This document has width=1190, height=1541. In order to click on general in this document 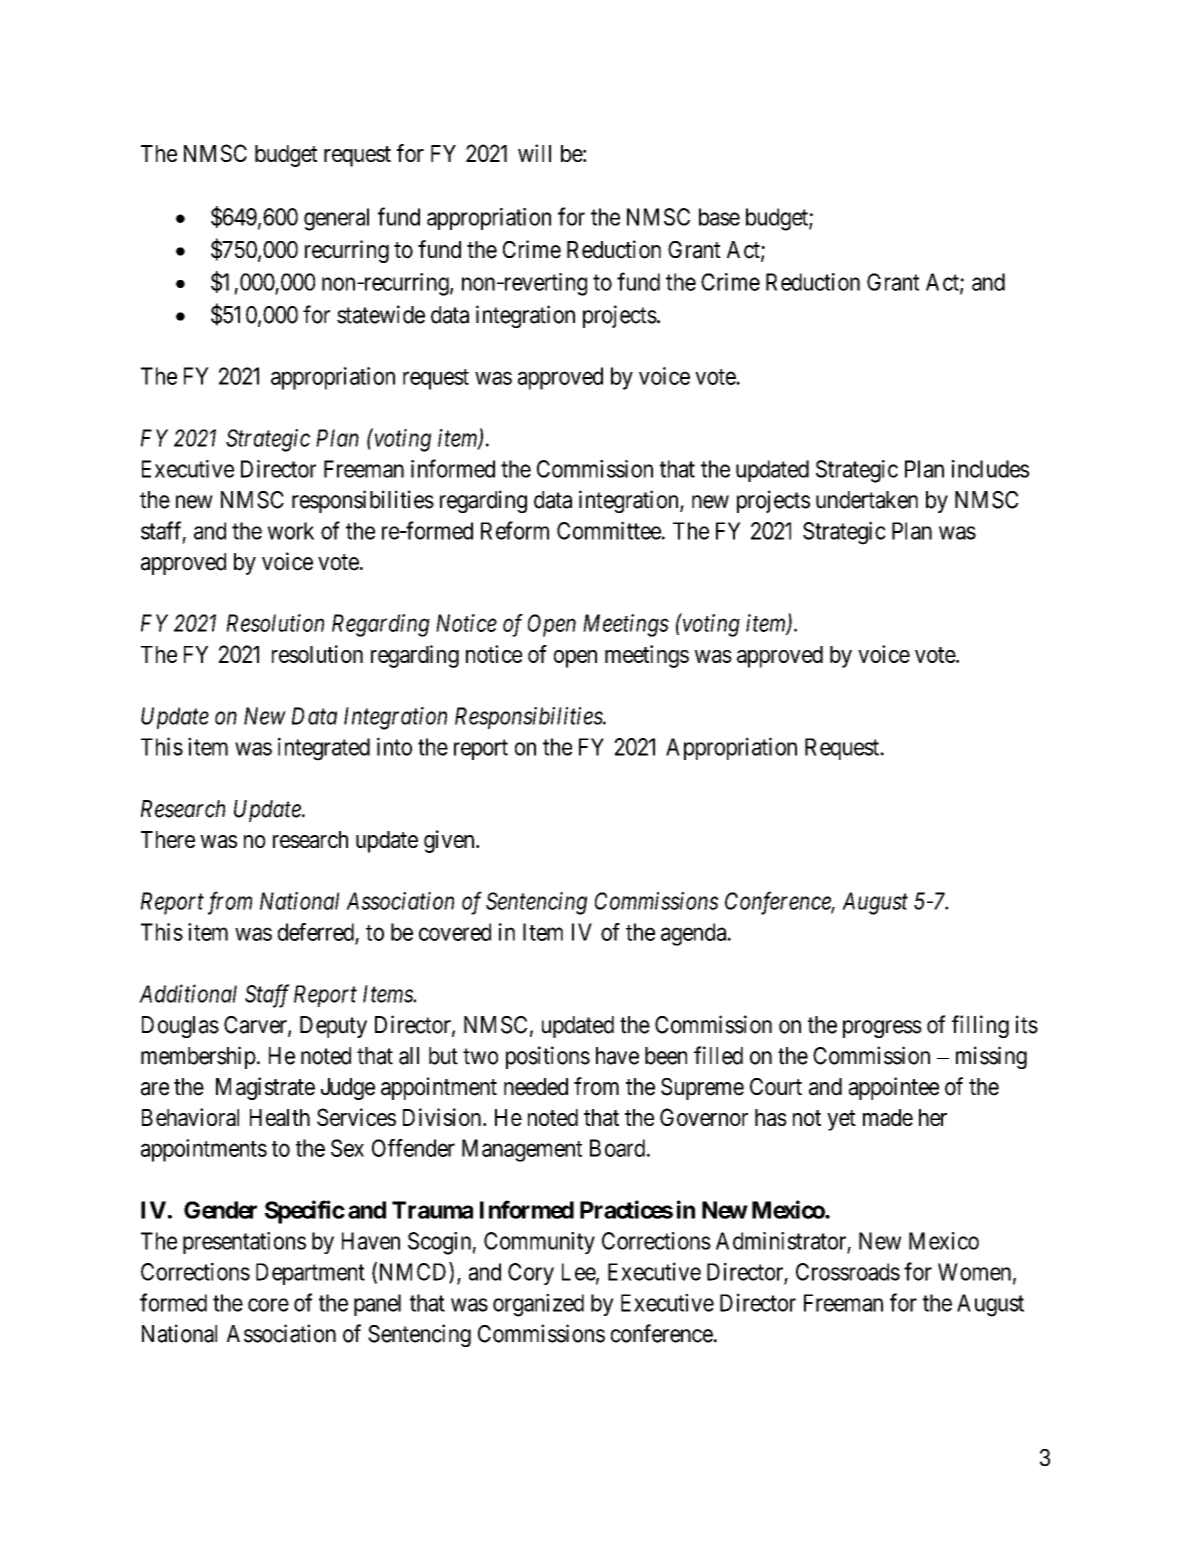, I will do `click(336, 219)`.
